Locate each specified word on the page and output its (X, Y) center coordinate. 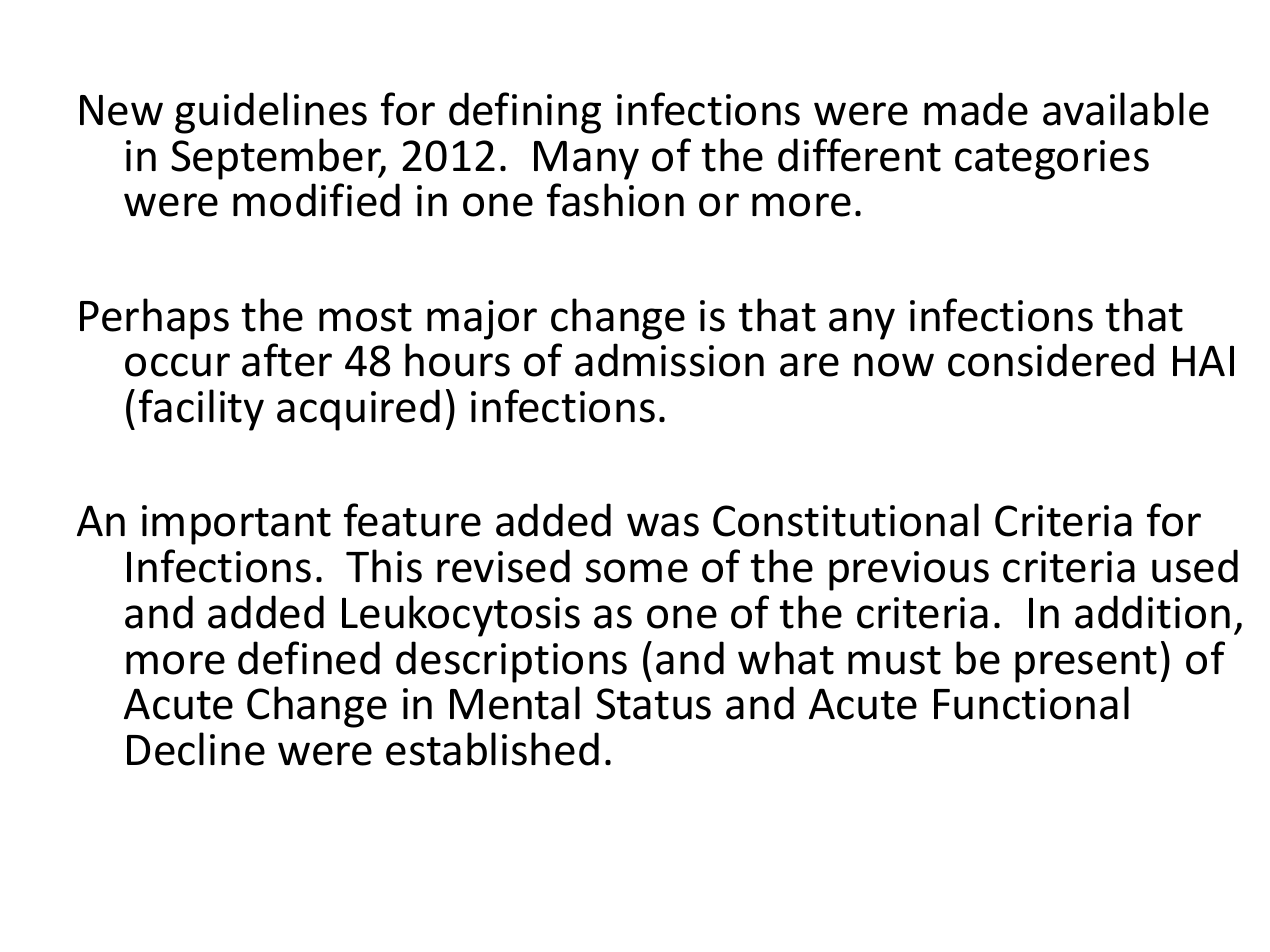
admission (669, 360)
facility (201, 410)
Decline (196, 749)
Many (586, 160)
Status (653, 704)
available (1126, 109)
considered (1051, 360)
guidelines (271, 113)
